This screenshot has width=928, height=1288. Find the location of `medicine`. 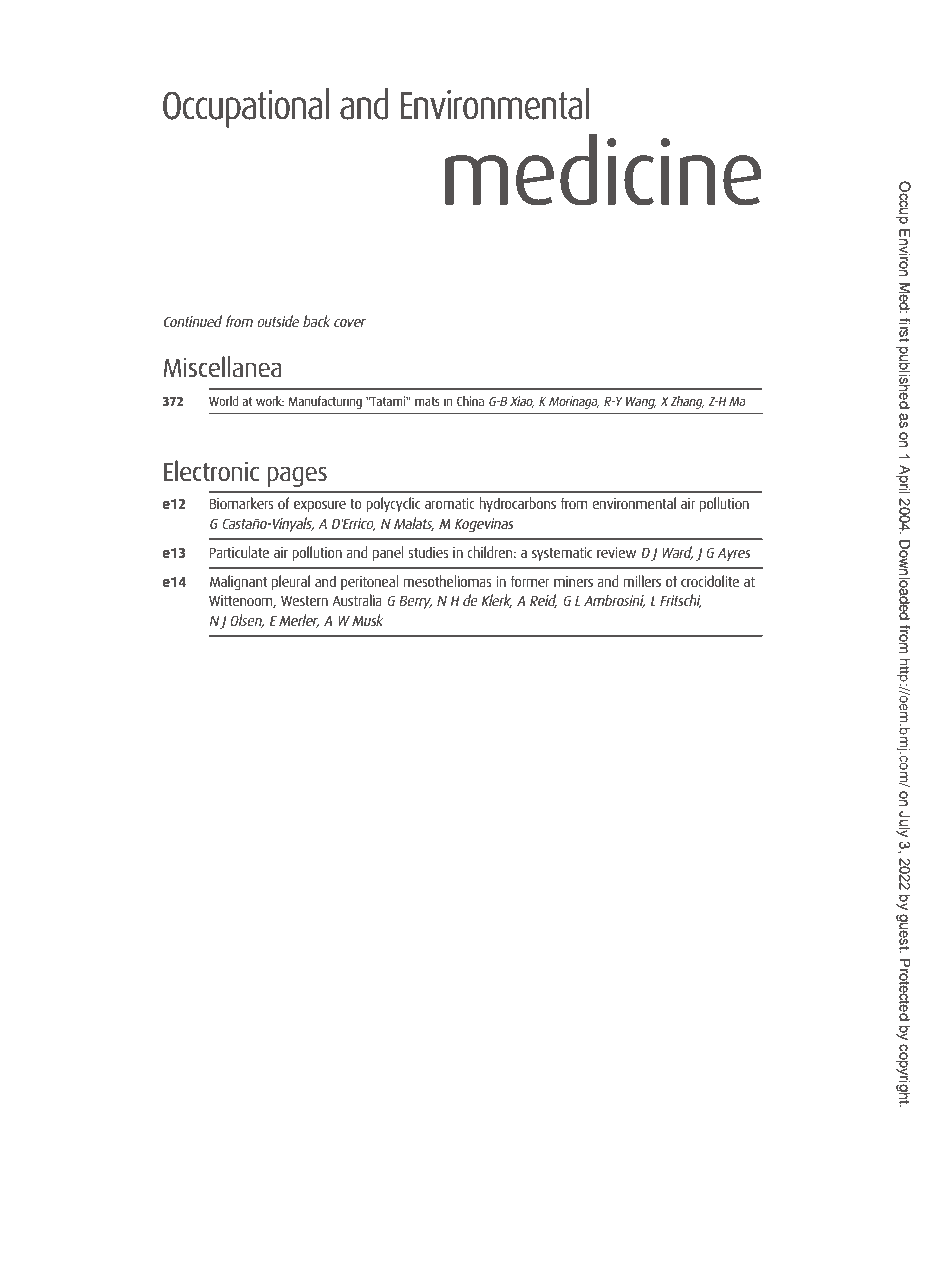

medicine is located at coordinates (603, 170).
